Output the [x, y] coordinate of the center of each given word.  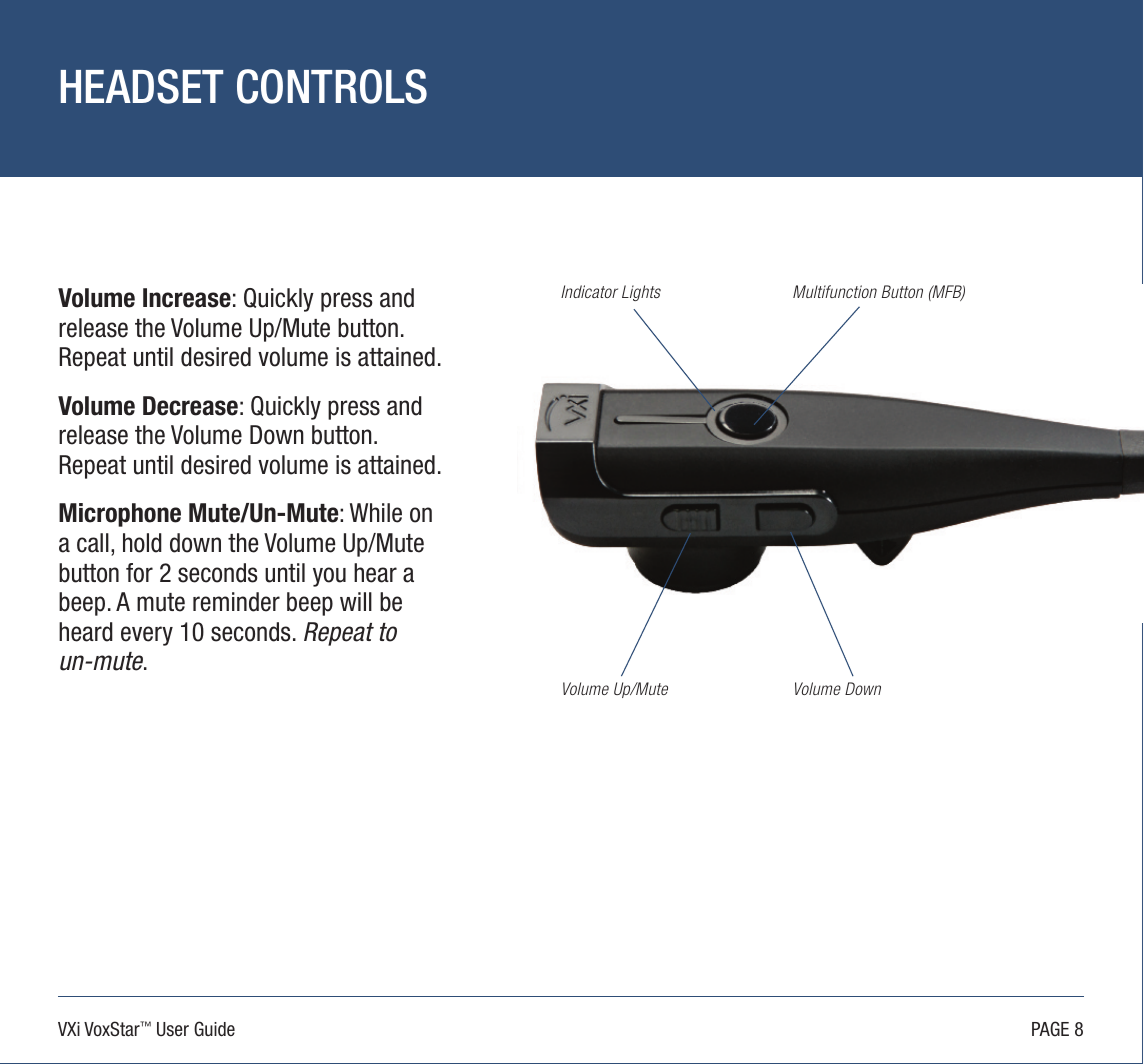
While [376, 513]
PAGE [1050, 1028]
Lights [641, 293]
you [329, 577]
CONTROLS [332, 86]
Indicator [589, 291]
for [139, 573]
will [356, 601]
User [173, 1029]
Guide [214, 1028]
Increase [187, 298]
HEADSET [142, 86]
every [147, 636]
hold [142, 543]
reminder [236, 602]
